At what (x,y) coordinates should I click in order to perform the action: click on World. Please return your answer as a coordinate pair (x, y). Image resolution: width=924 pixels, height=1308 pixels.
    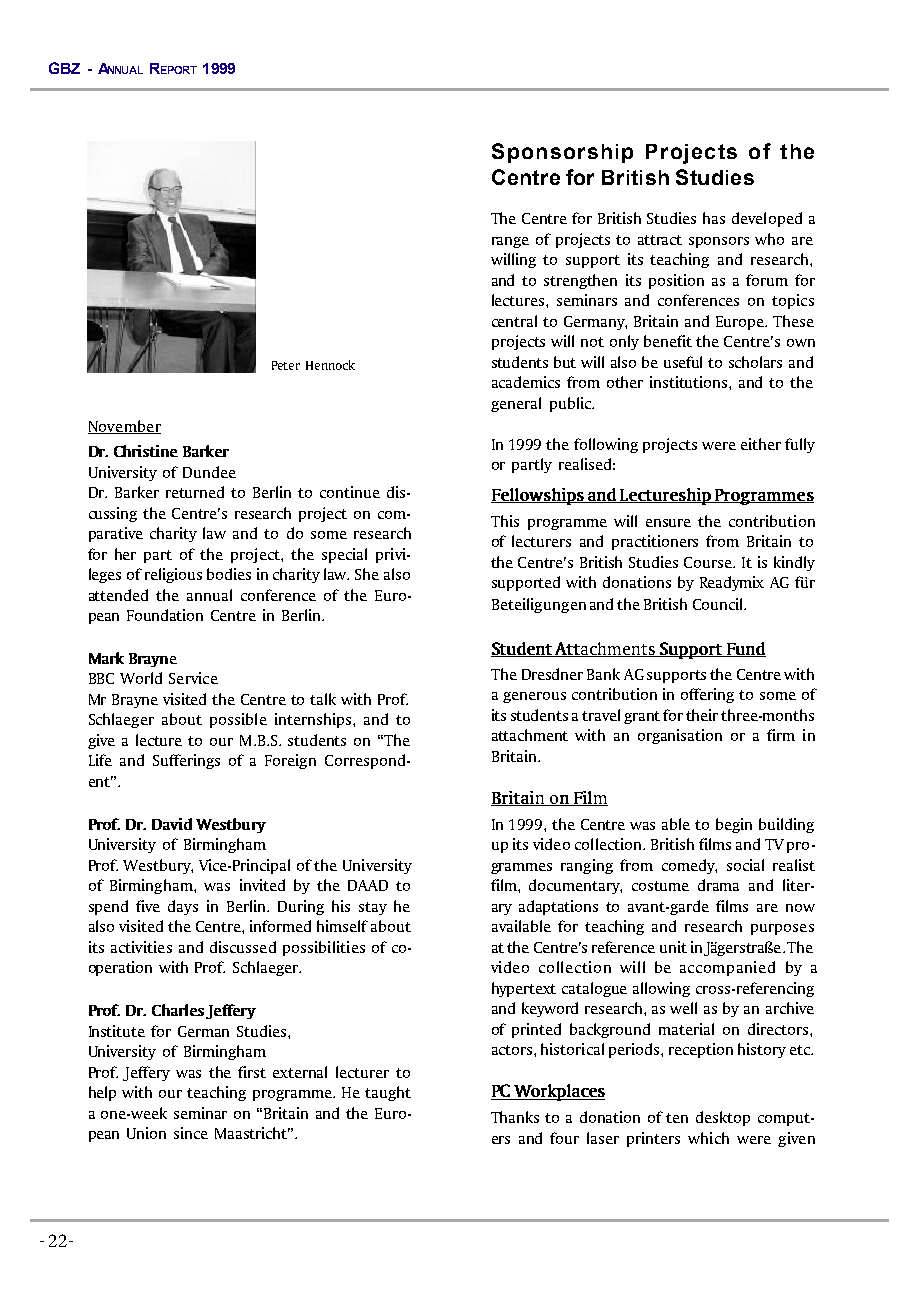
    Looking at the image, I should click on (141, 678).
